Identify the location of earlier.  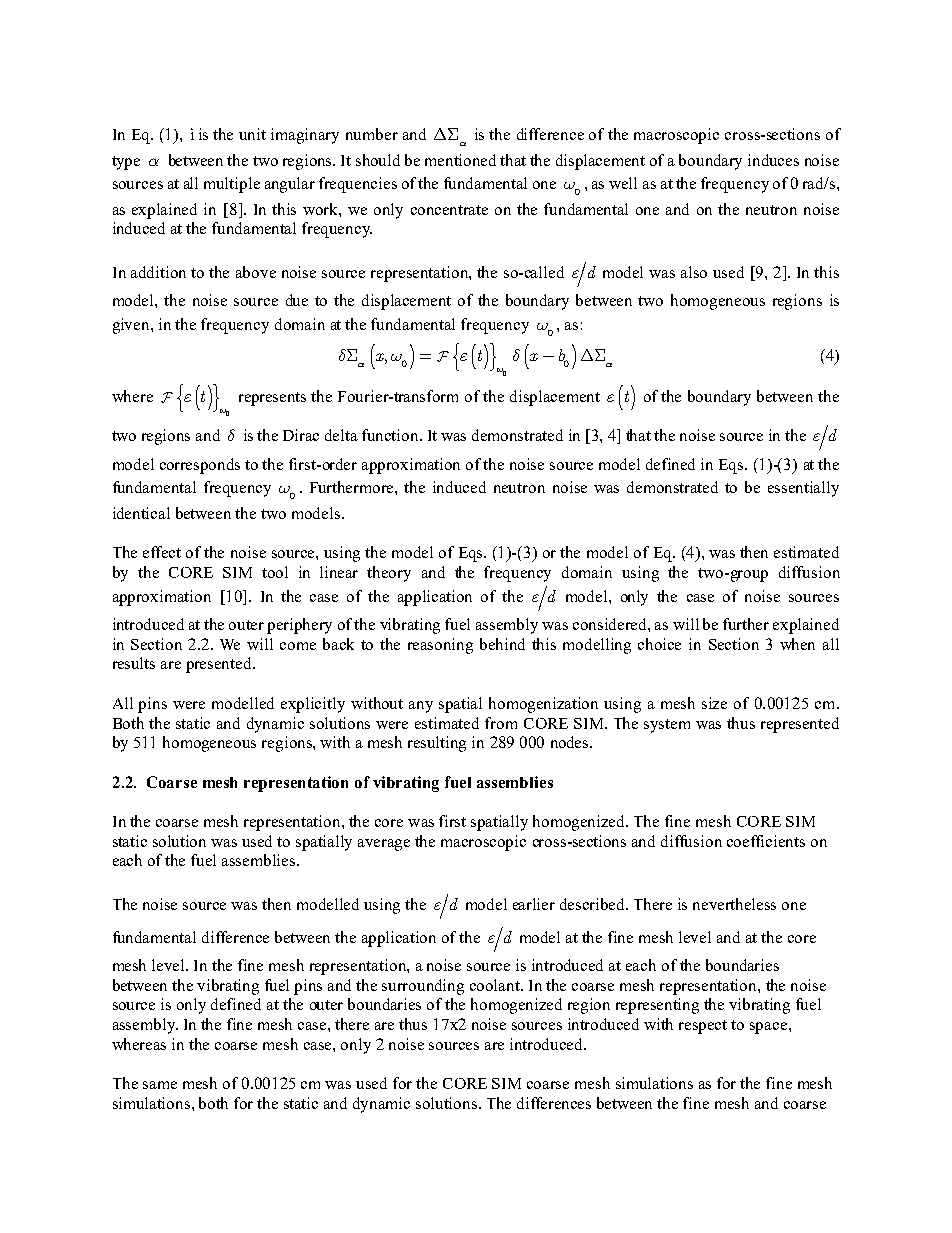
(534, 904).
